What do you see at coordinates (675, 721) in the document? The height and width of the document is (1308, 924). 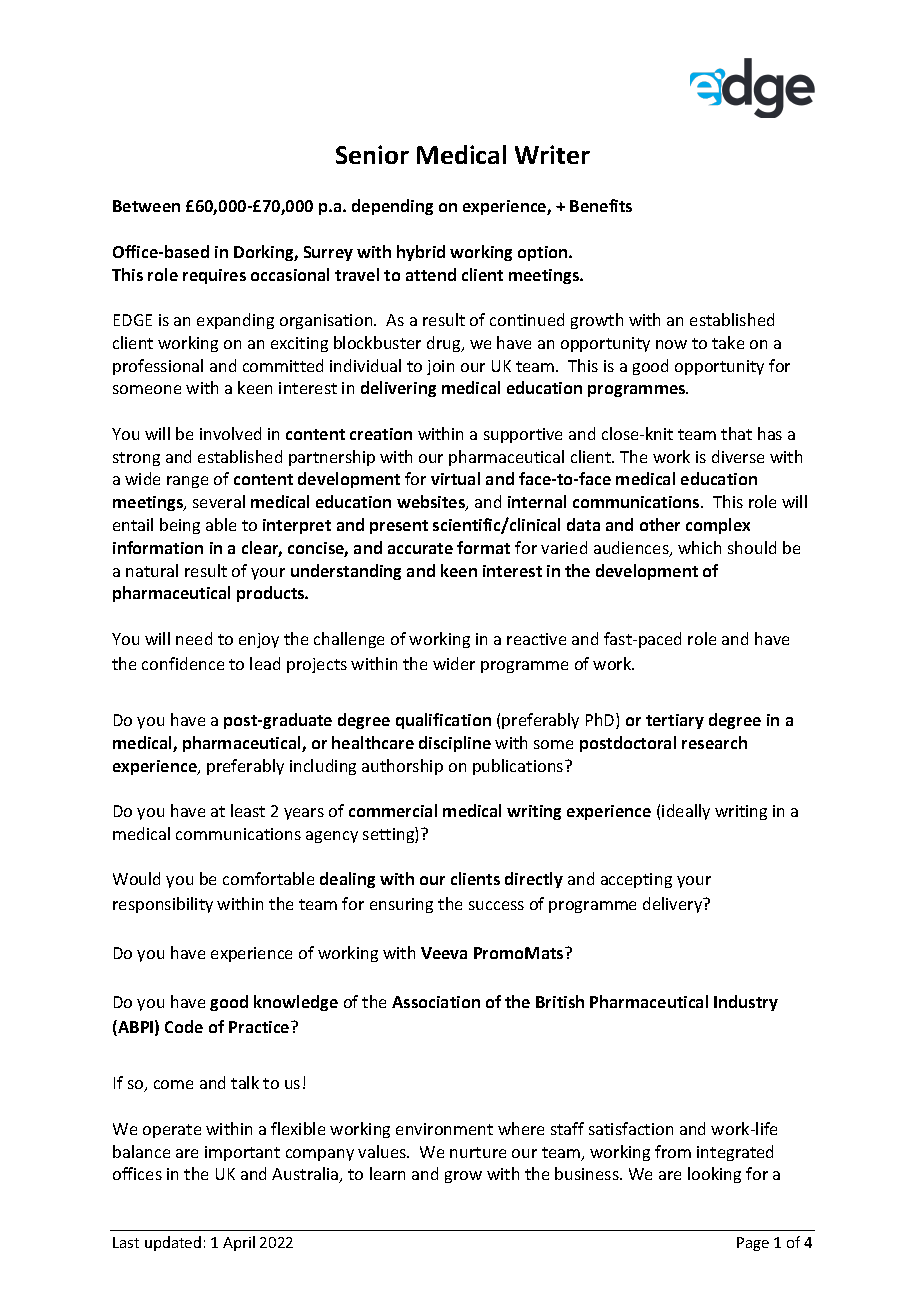 I see `tertiary` at bounding box center [675, 721].
